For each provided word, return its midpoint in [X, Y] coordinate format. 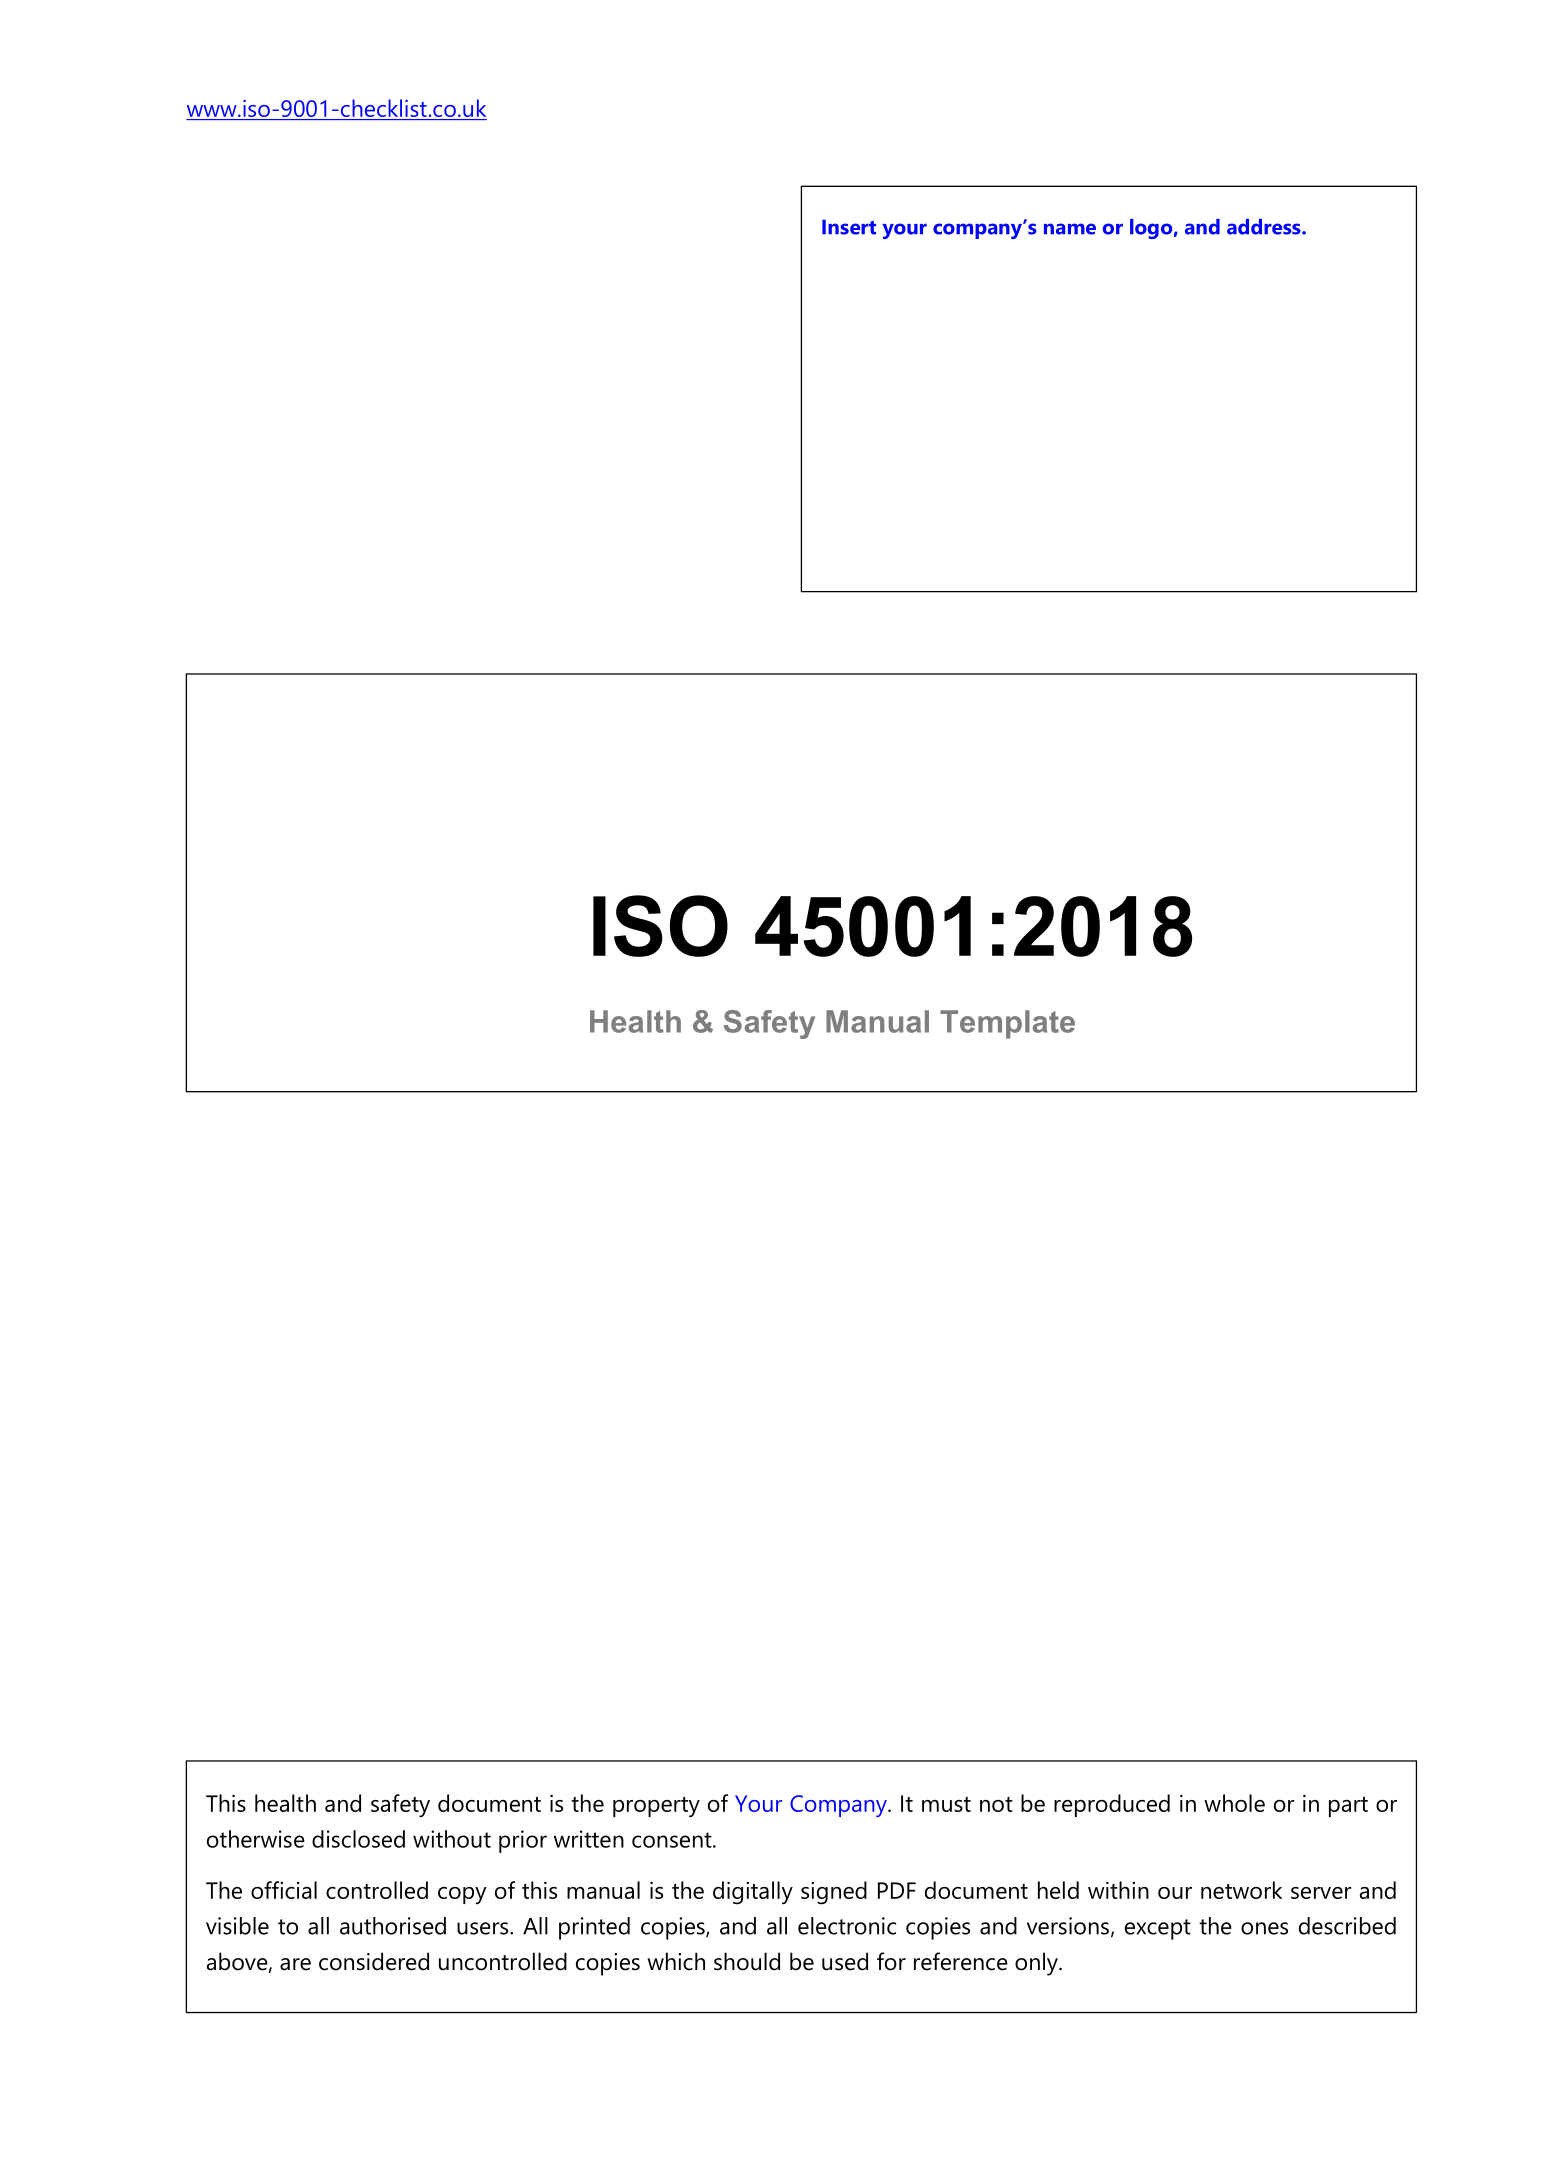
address [1265, 227]
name [1070, 229]
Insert [849, 227]
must [946, 1804]
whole [1234, 1803]
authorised [393, 1926]
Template [1007, 1024]
